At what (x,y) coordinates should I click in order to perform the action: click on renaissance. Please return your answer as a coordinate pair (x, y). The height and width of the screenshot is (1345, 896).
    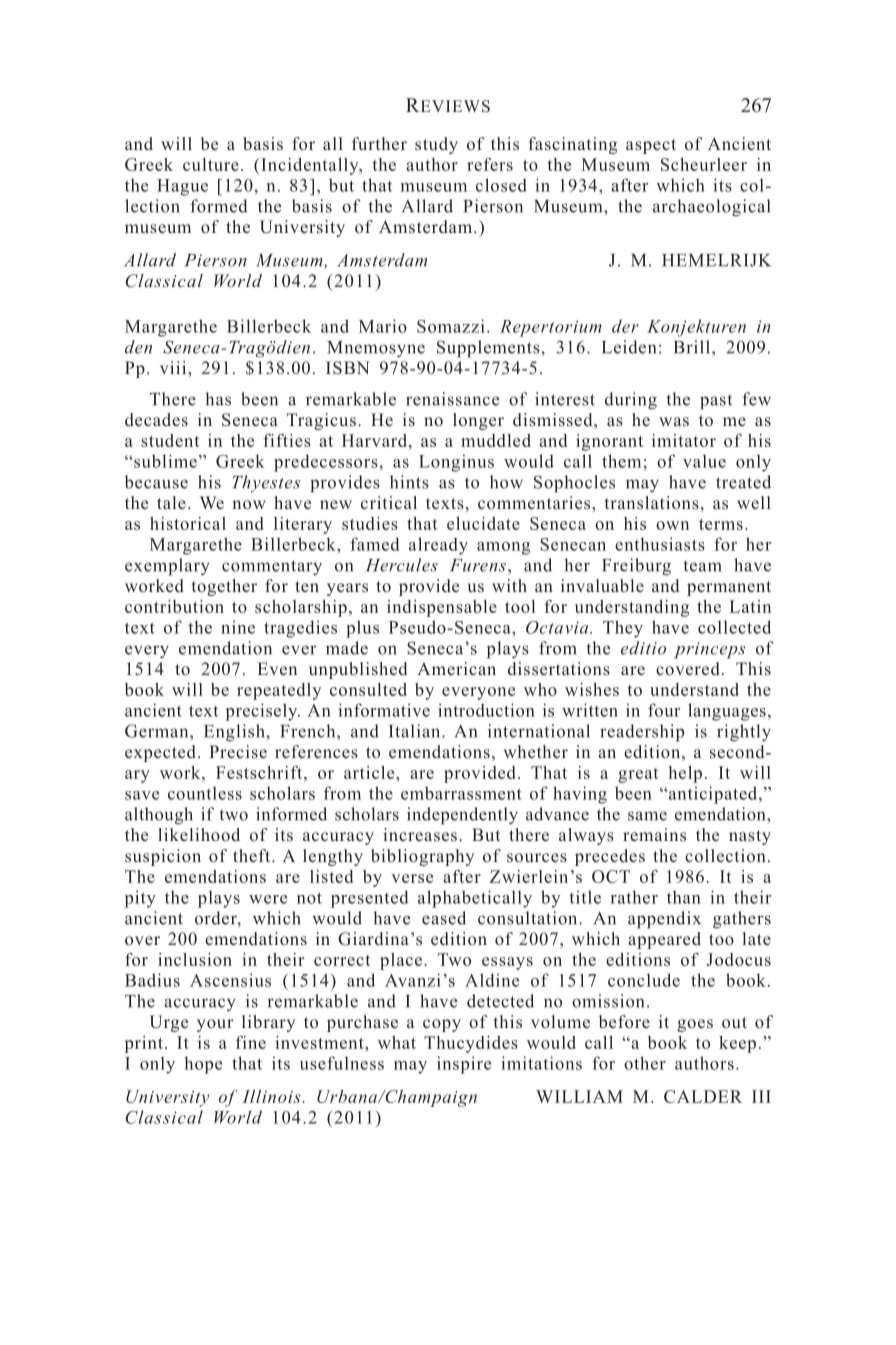
    Looking at the image, I should click on (452, 399).
